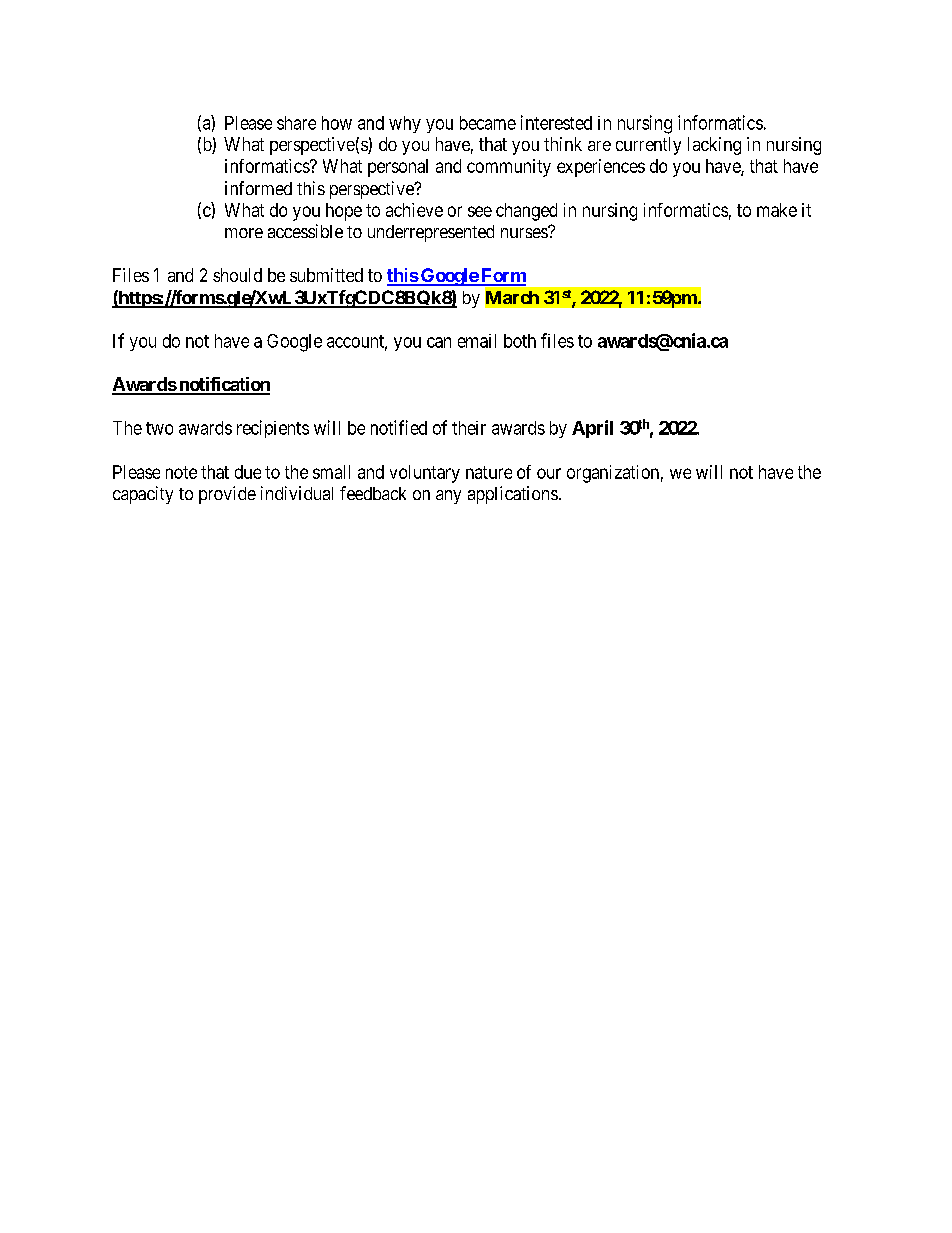 The width and height of the document is (952, 1233). Describe the element at coordinates (592, 429) in the document. I see `April` at that location.
